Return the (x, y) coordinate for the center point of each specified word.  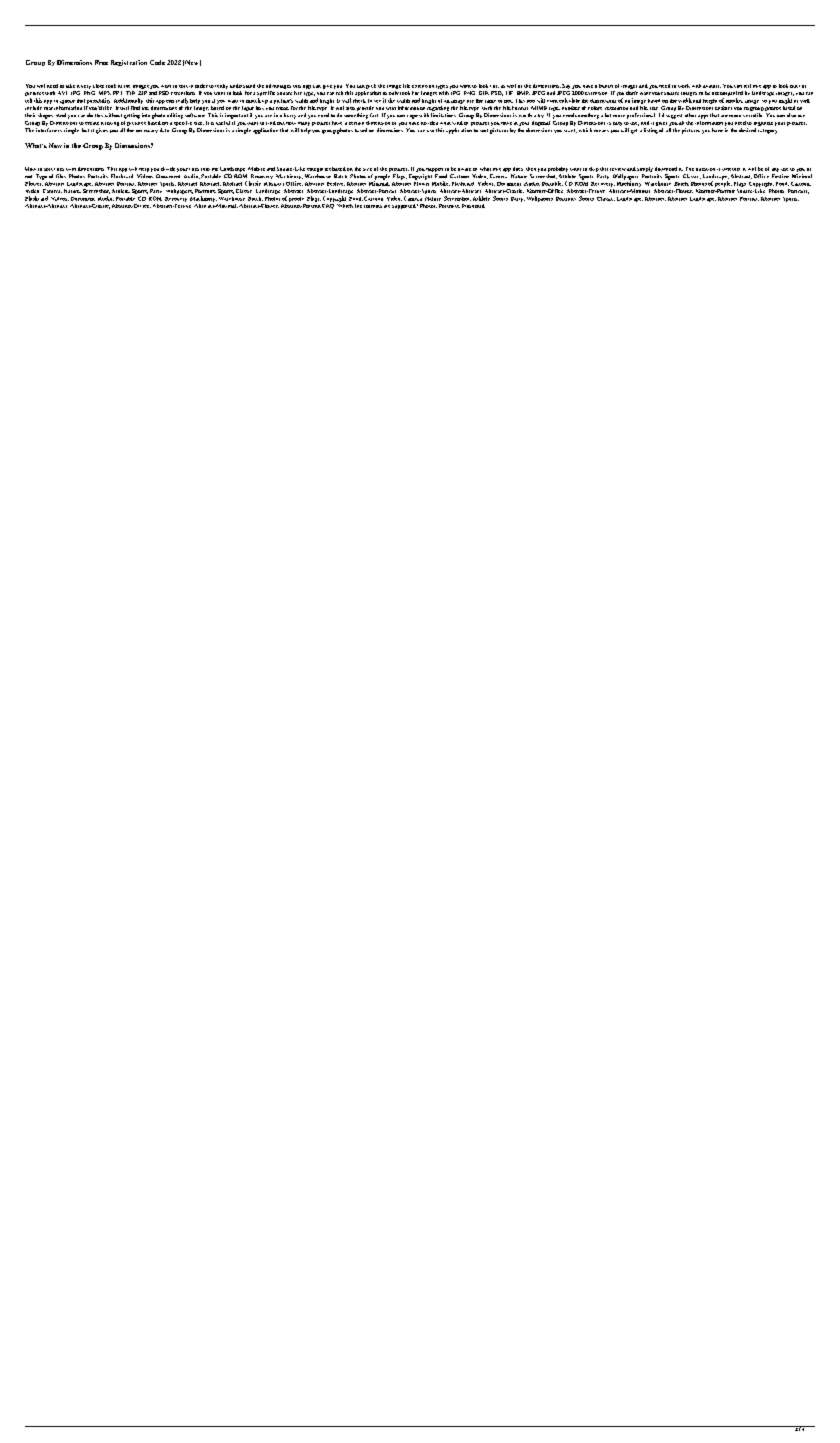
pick (371, 86)
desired (747, 130)
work (684, 86)
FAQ (328, 205)
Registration (129, 63)
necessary (147, 131)
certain (356, 123)
